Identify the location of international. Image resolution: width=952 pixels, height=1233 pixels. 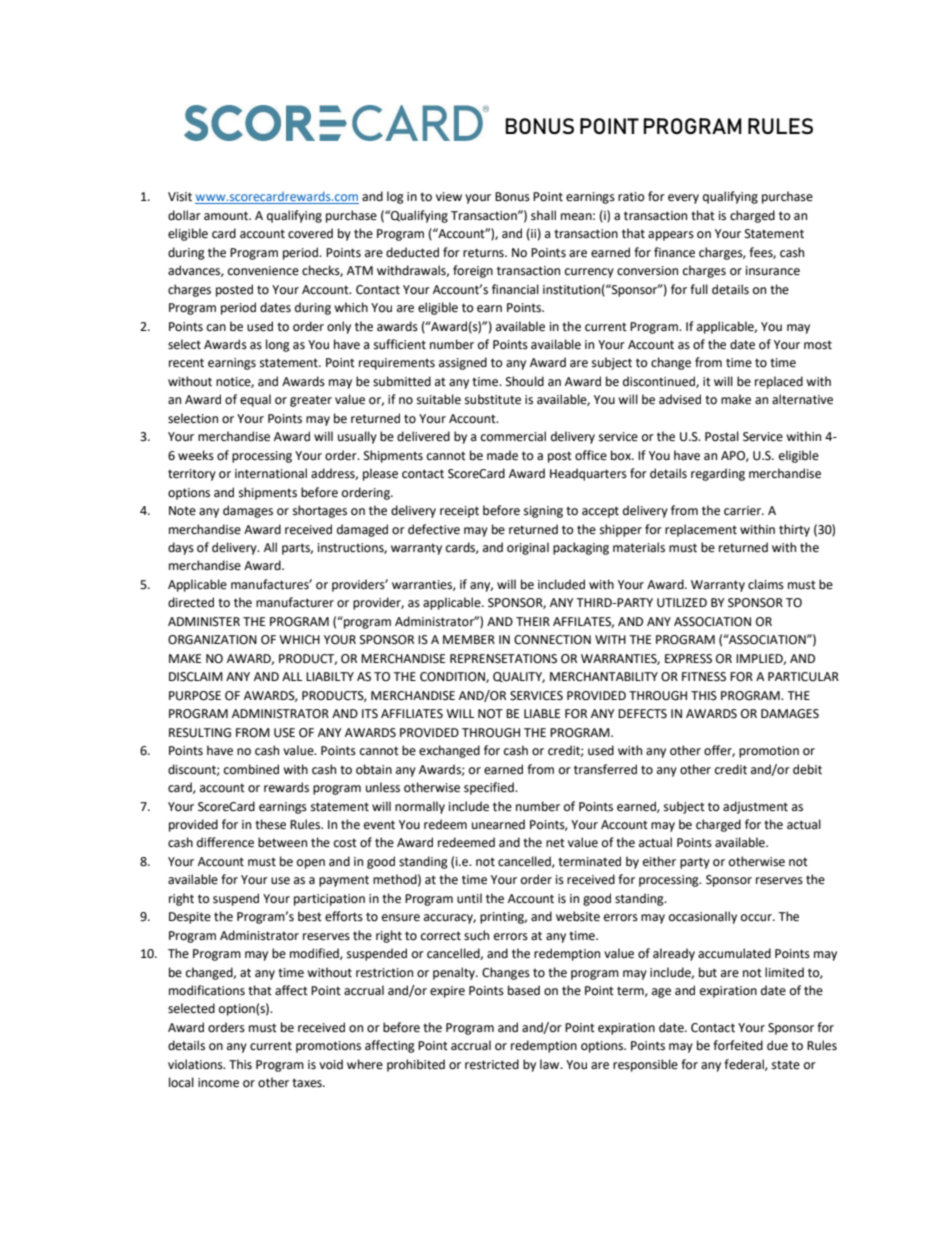
(271, 473).
